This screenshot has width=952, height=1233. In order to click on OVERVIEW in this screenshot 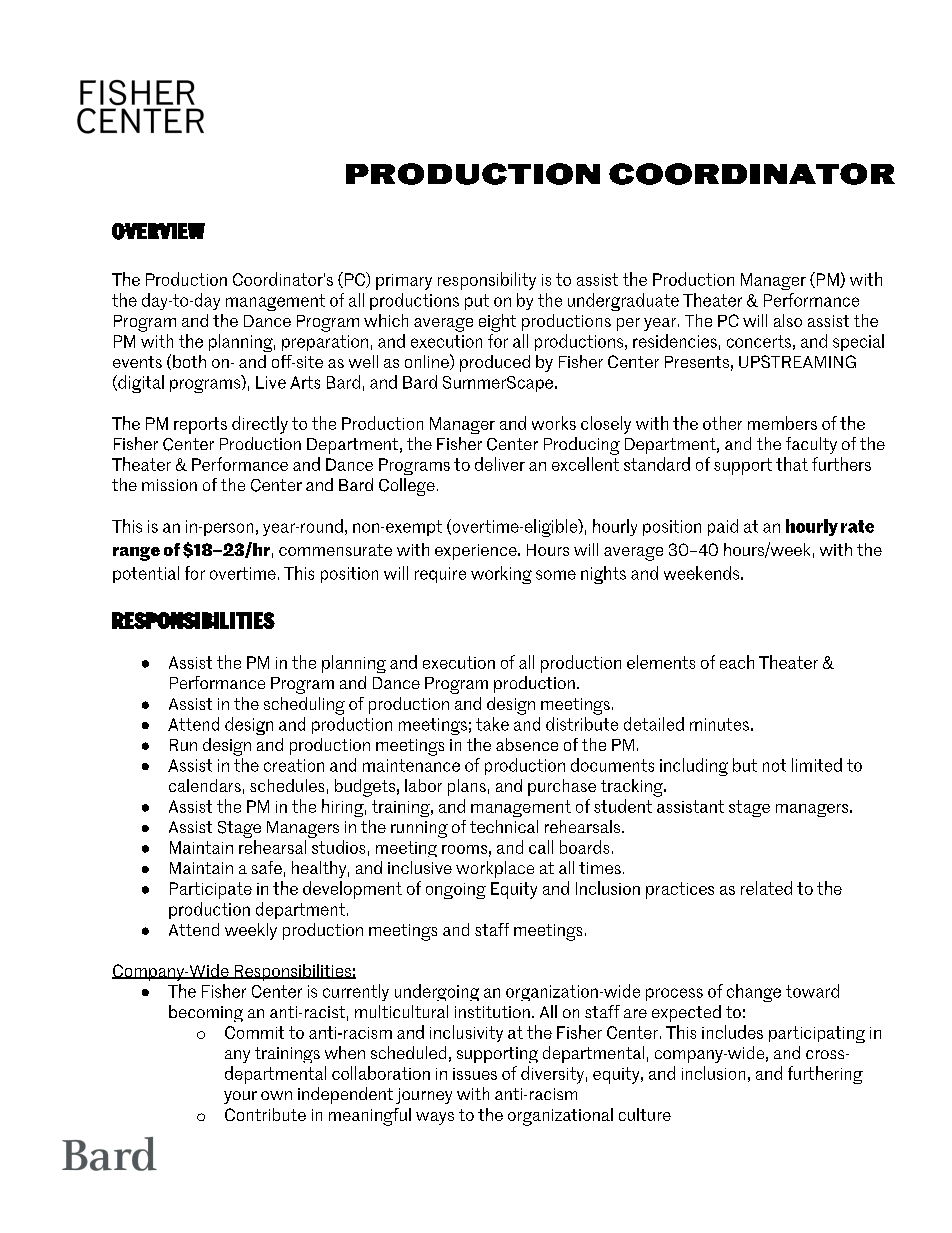, I will do `click(158, 231)`.
